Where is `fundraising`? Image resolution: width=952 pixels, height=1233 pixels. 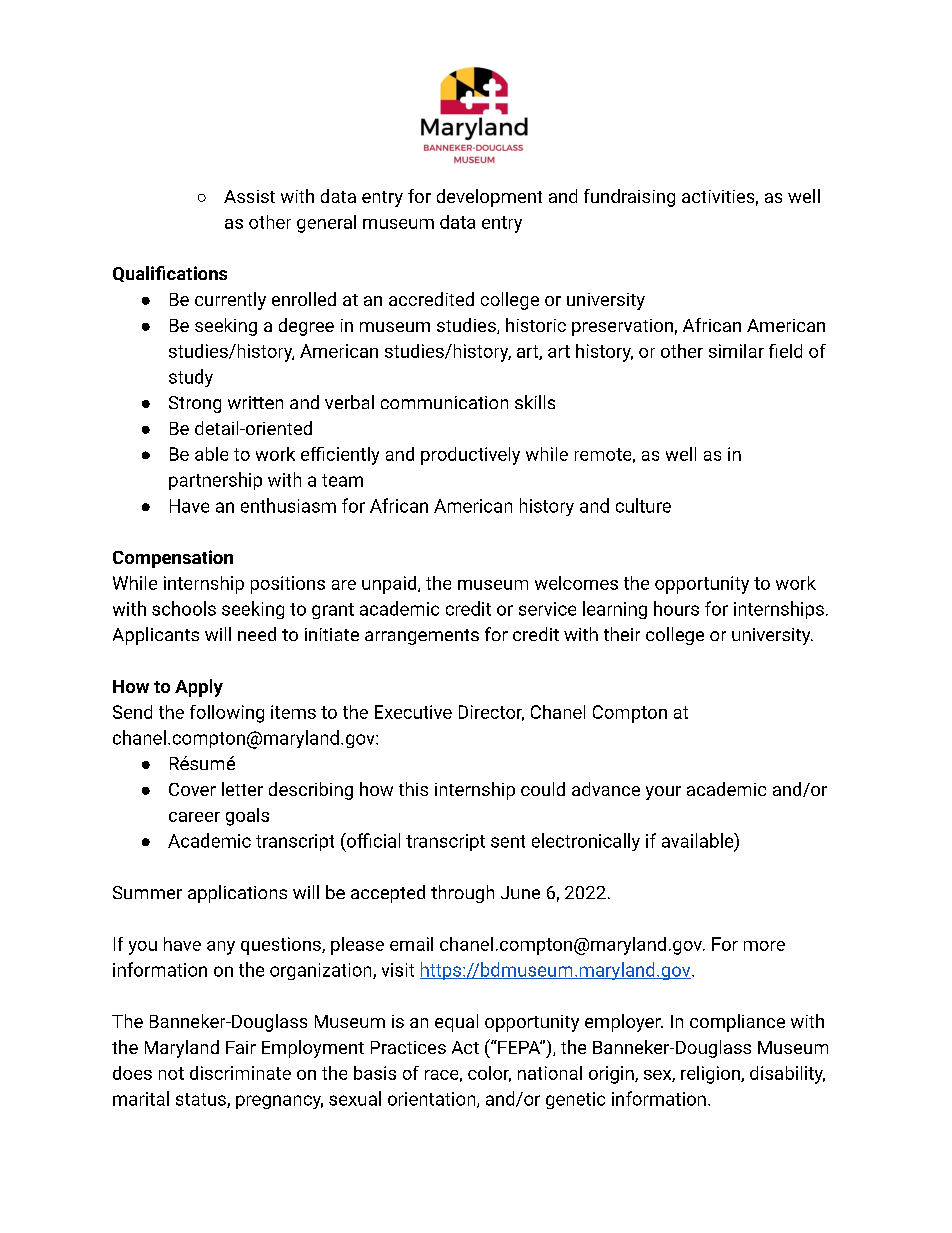
fundraising is located at coordinates (629, 198).
